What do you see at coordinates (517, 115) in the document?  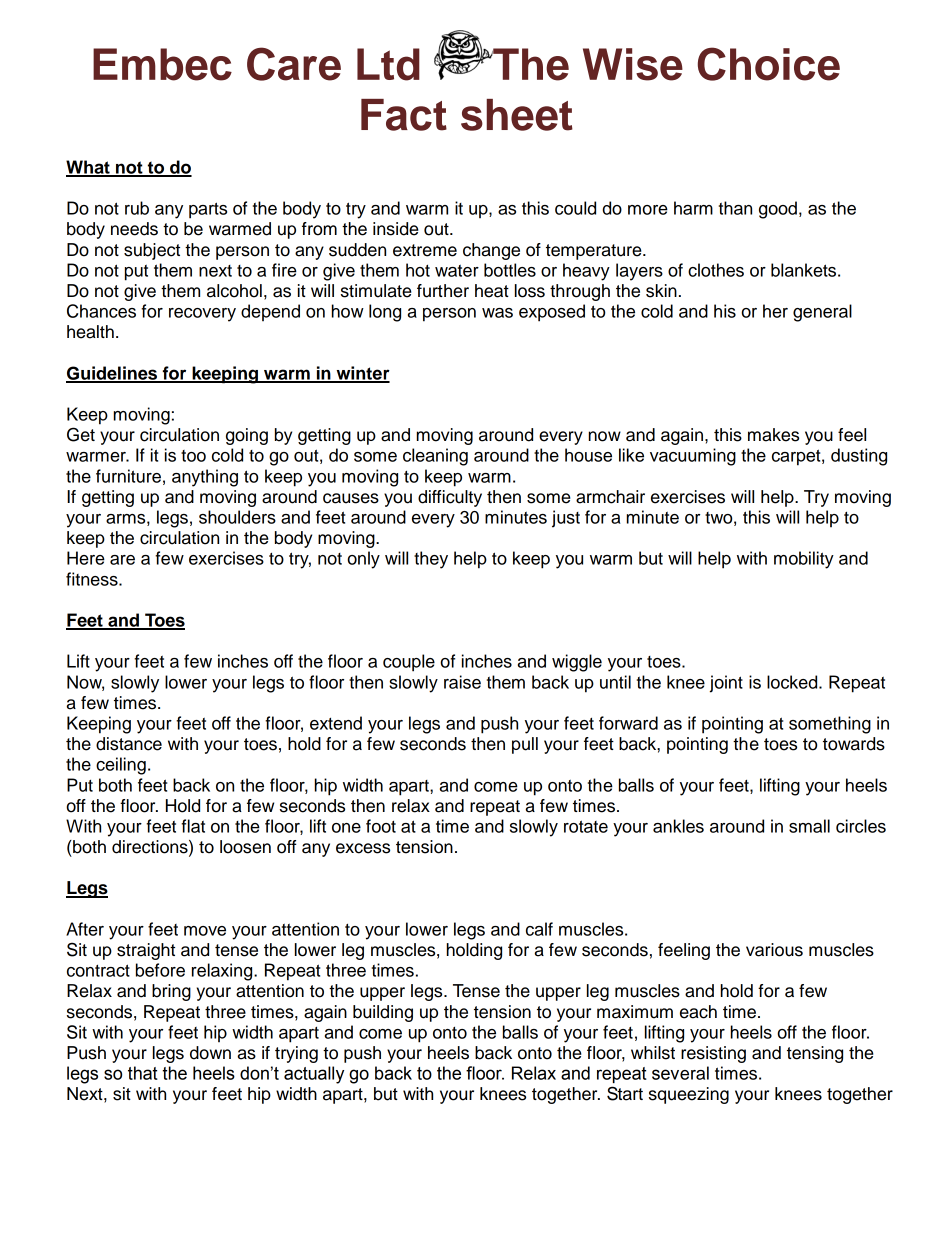 I see `sheet` at bounding box center [517, 115].
